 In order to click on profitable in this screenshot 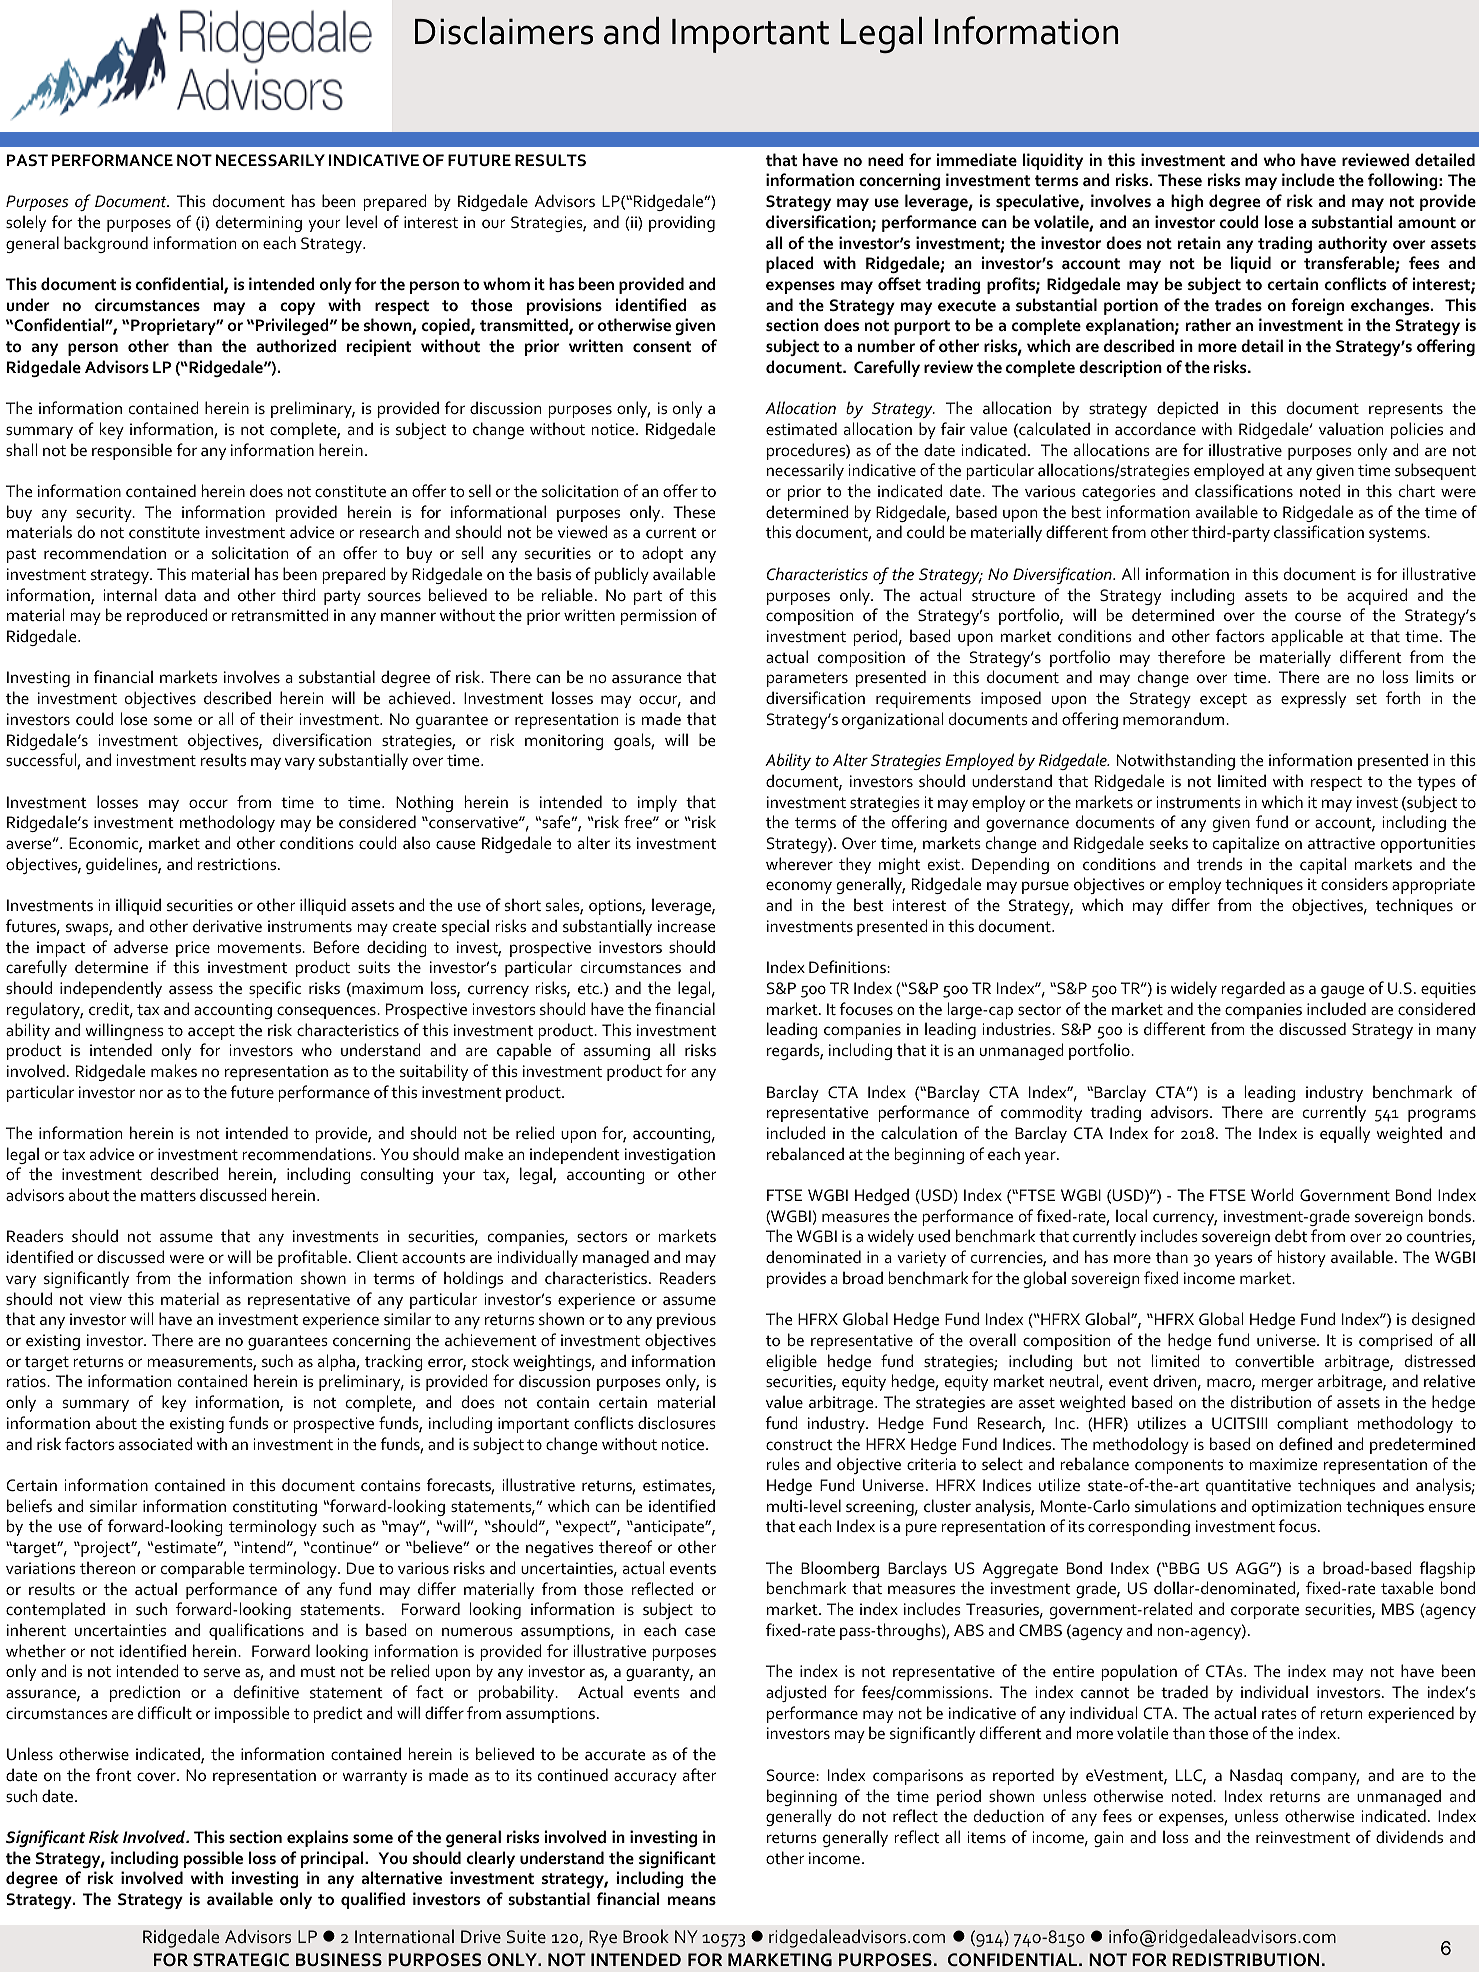, I will do `click(312, 1258)`.
